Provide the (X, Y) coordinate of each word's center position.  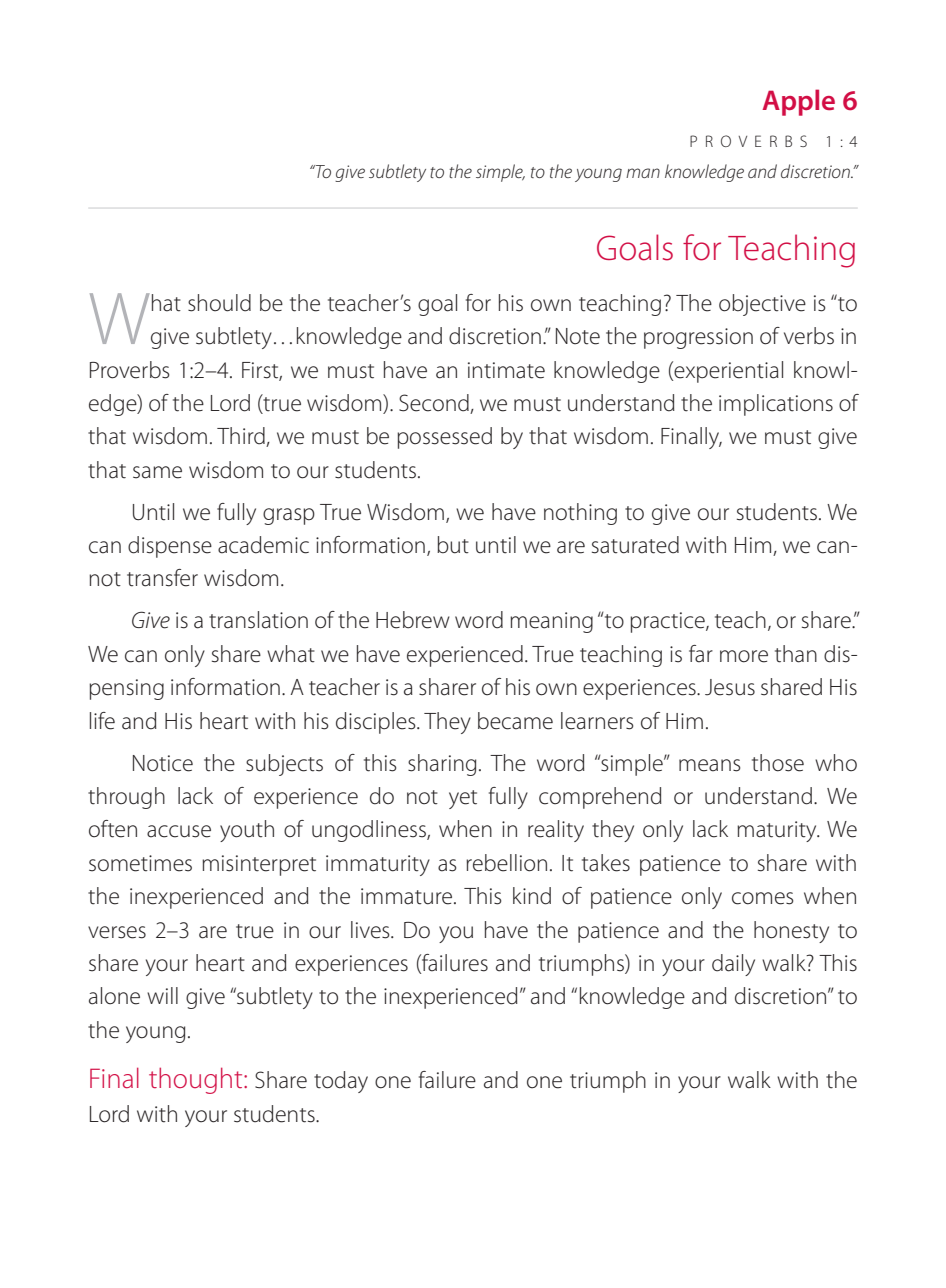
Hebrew (413, 620)
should (219, 303)
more (744, 656)
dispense (170, 547)
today (341, 1082)
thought (197, 1080)
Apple (798, 102)
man (643, 173)
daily (733, 965)
